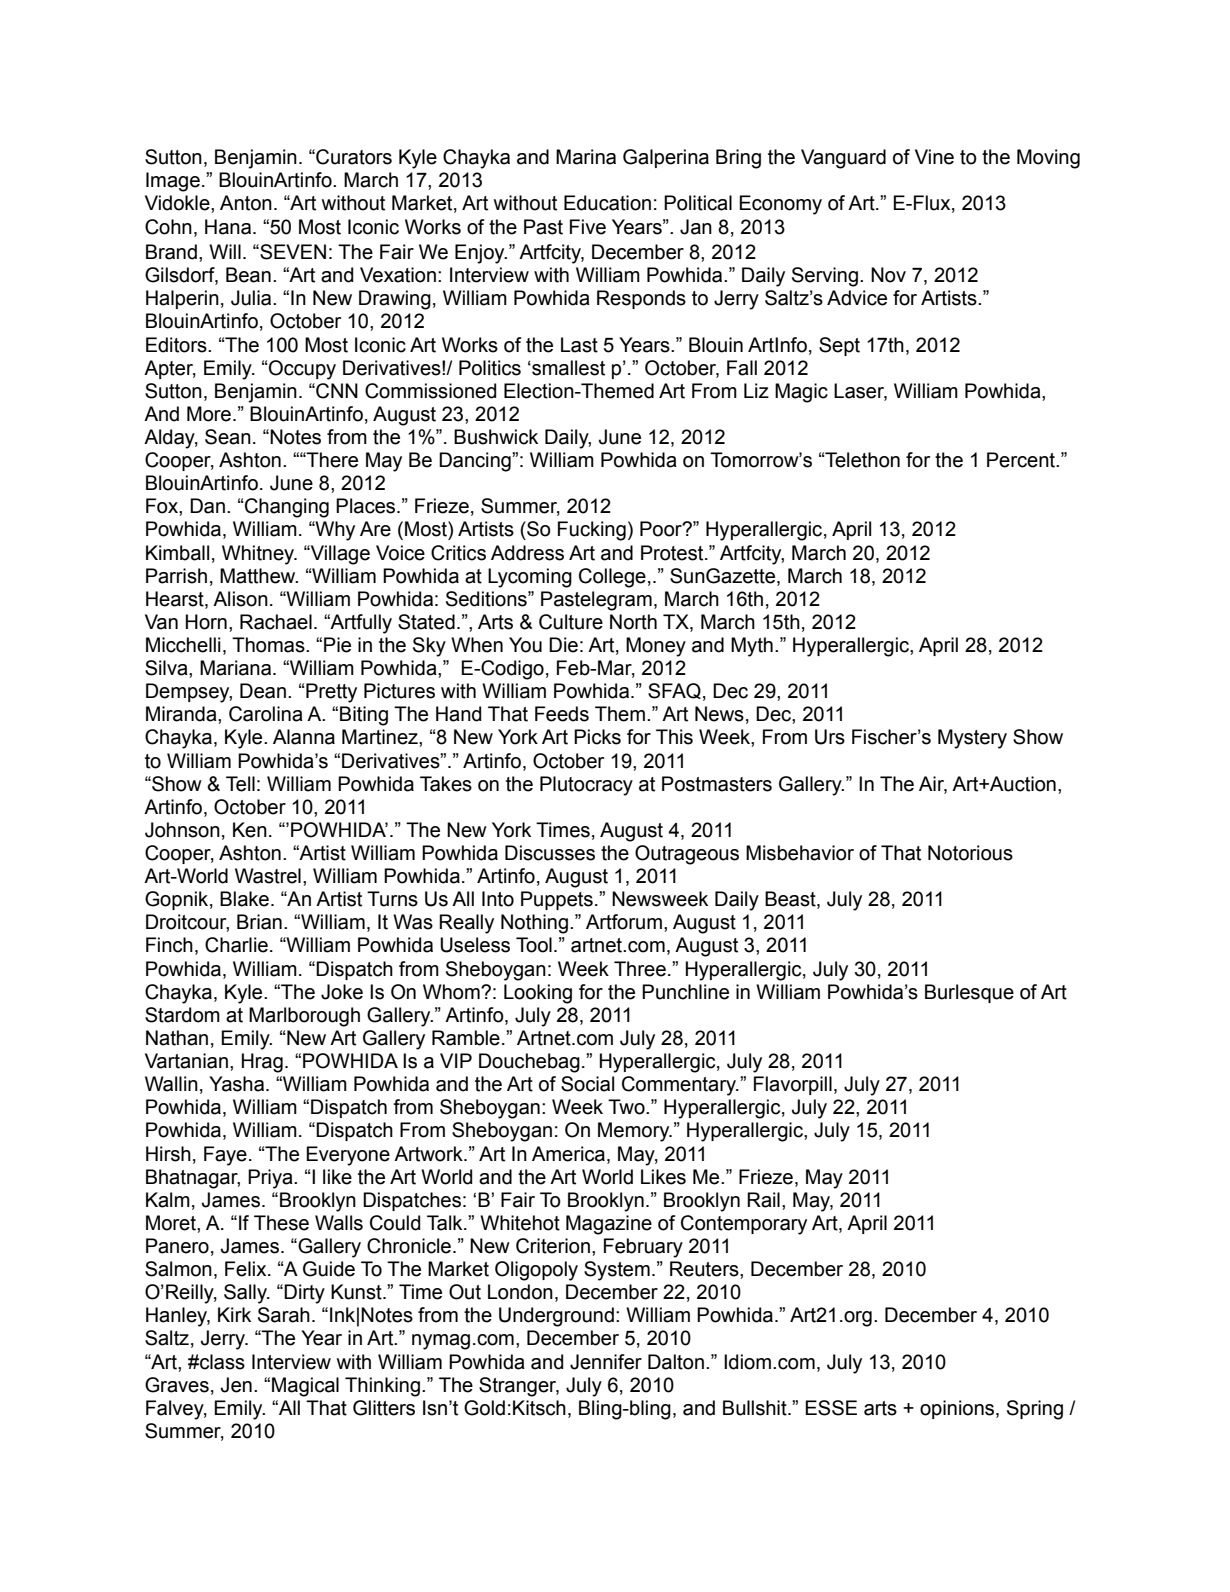 The height and width of the screenshot is (1592, 1230). Describe the element at coordinates (186, 1061) in the screenshot. I see `Vartanian` at that location.
